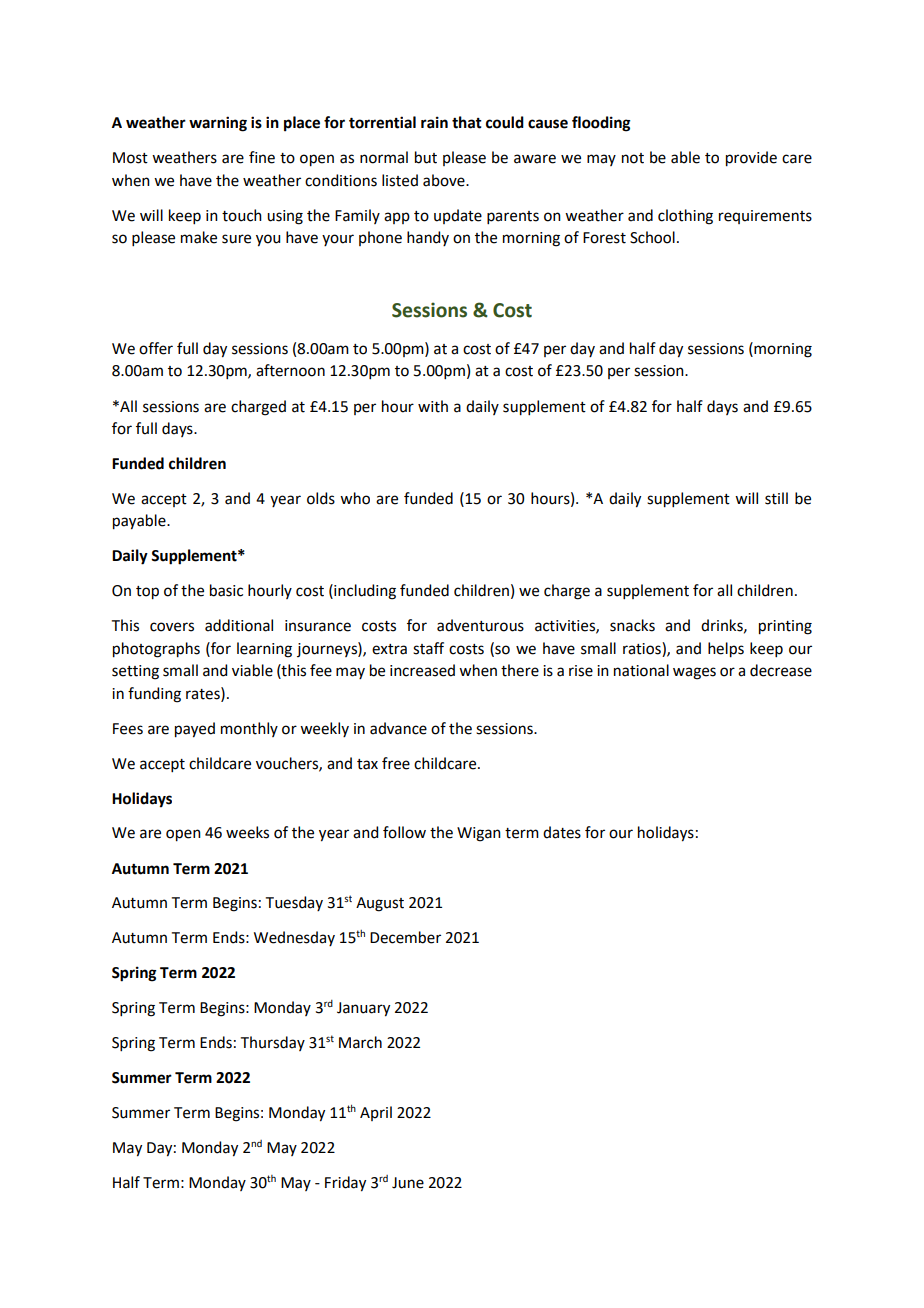 This screenshot has height=1308, width=924. What do you see at coordinates (218, 124) in the screenshot?
I see `warning` at bounding box center [218, 124].
